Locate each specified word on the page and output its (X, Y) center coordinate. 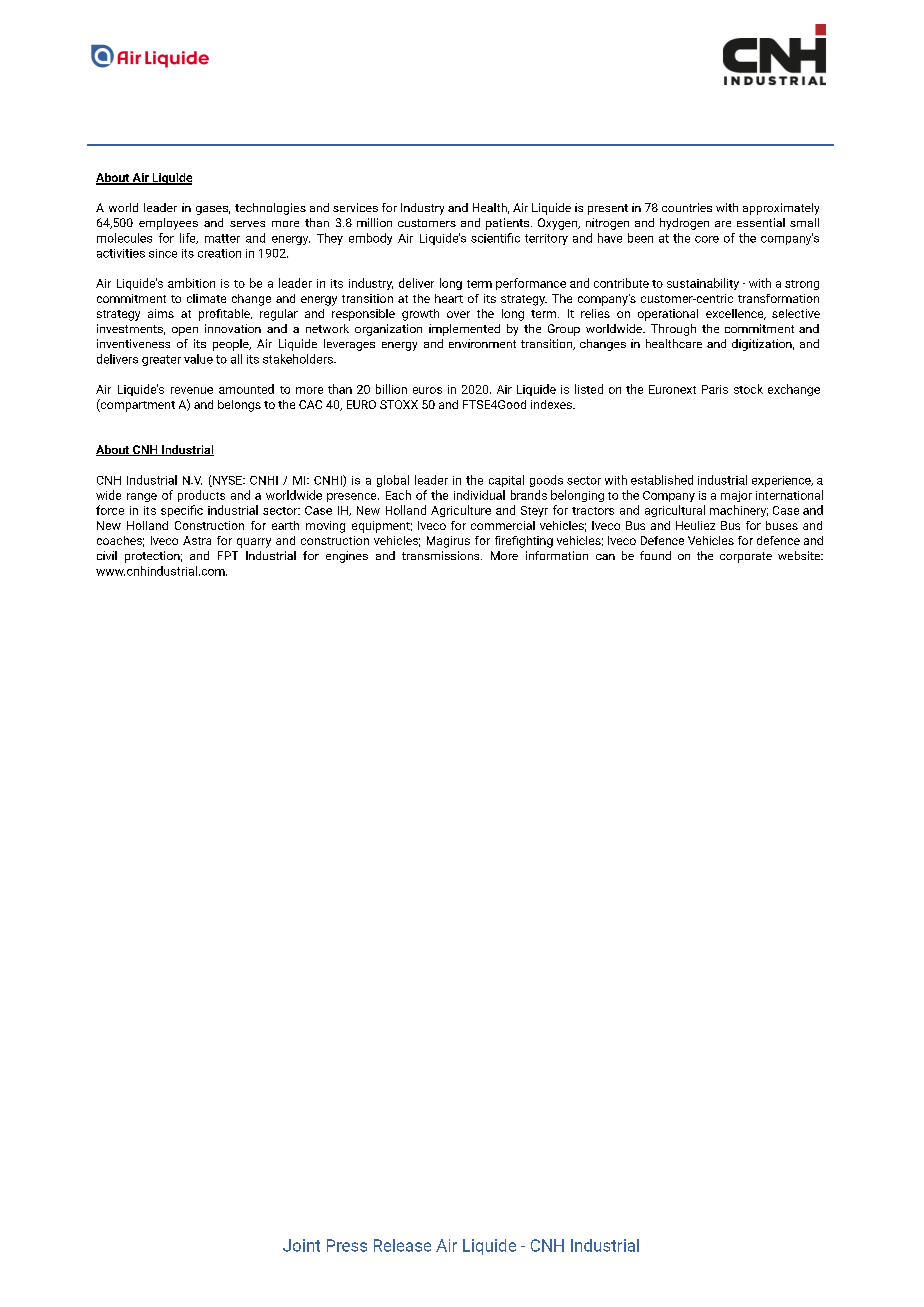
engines (347, 557)
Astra (197, 540)
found (655, 555)
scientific (495, 238)
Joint (301, 1245)
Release (402, 1245)
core (707, 239)
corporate (746, 557)
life (189, 238)
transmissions (442, 555)
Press (347, 1245)
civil (107, 555)
